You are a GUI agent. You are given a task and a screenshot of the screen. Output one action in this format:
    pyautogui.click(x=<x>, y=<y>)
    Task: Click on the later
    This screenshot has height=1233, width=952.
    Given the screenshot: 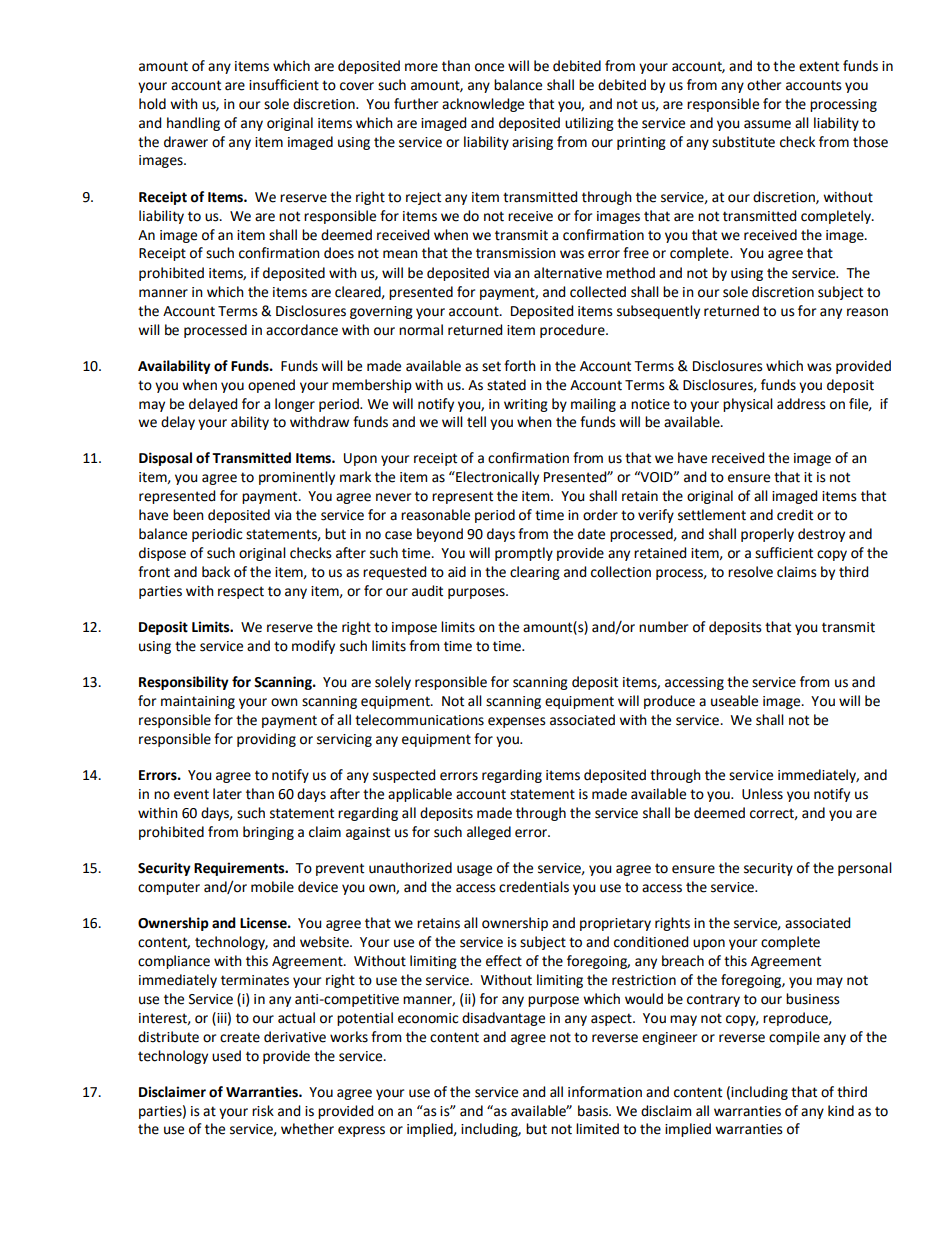 What is the action you would take?
    pyautogui.click(x=227, y=794)
